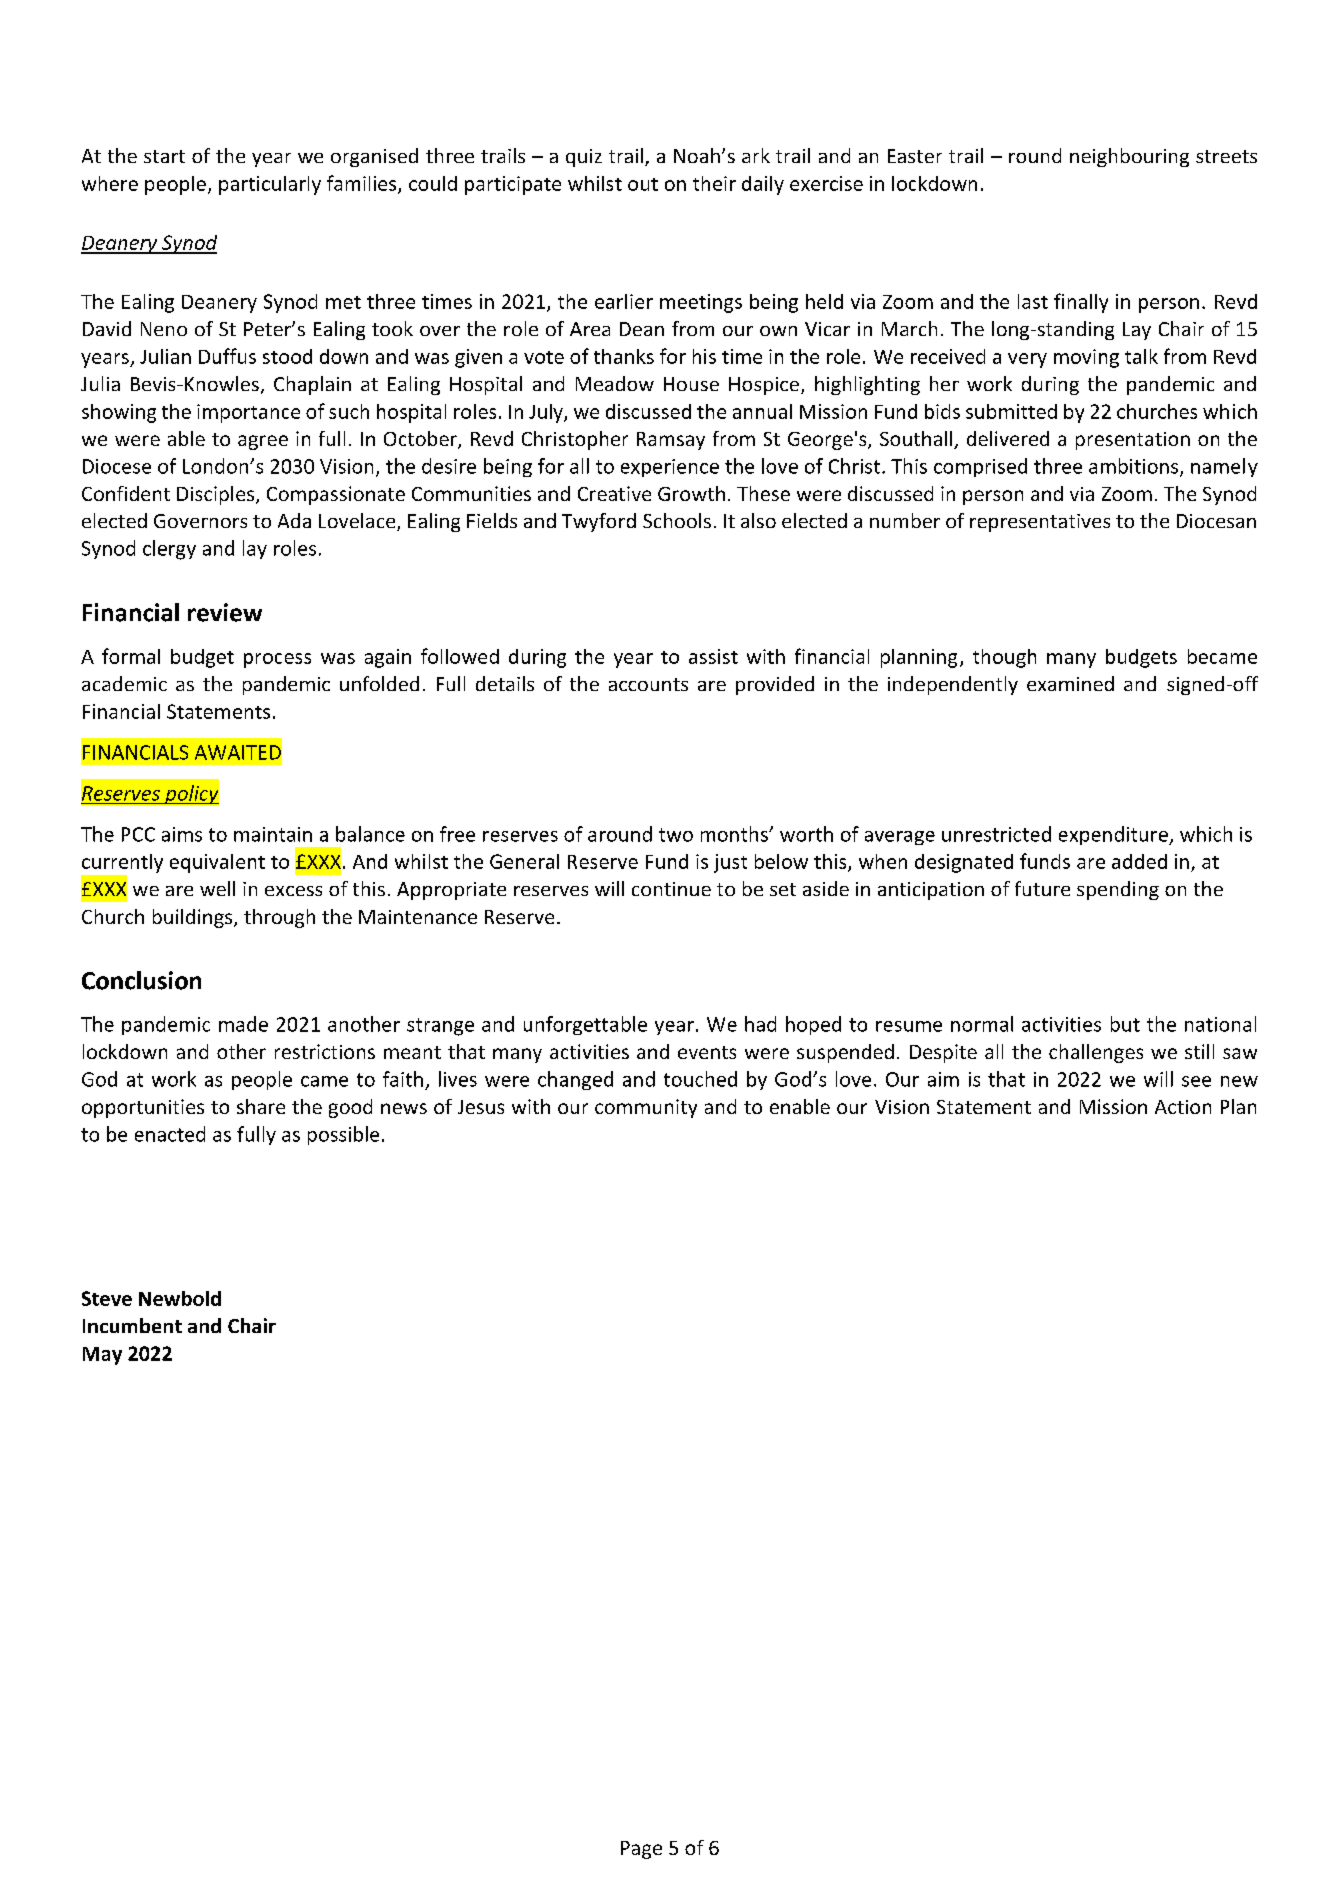 The width and height of the screenshot is (1339, 1894). I want to click on events, so click(707, 1052).
